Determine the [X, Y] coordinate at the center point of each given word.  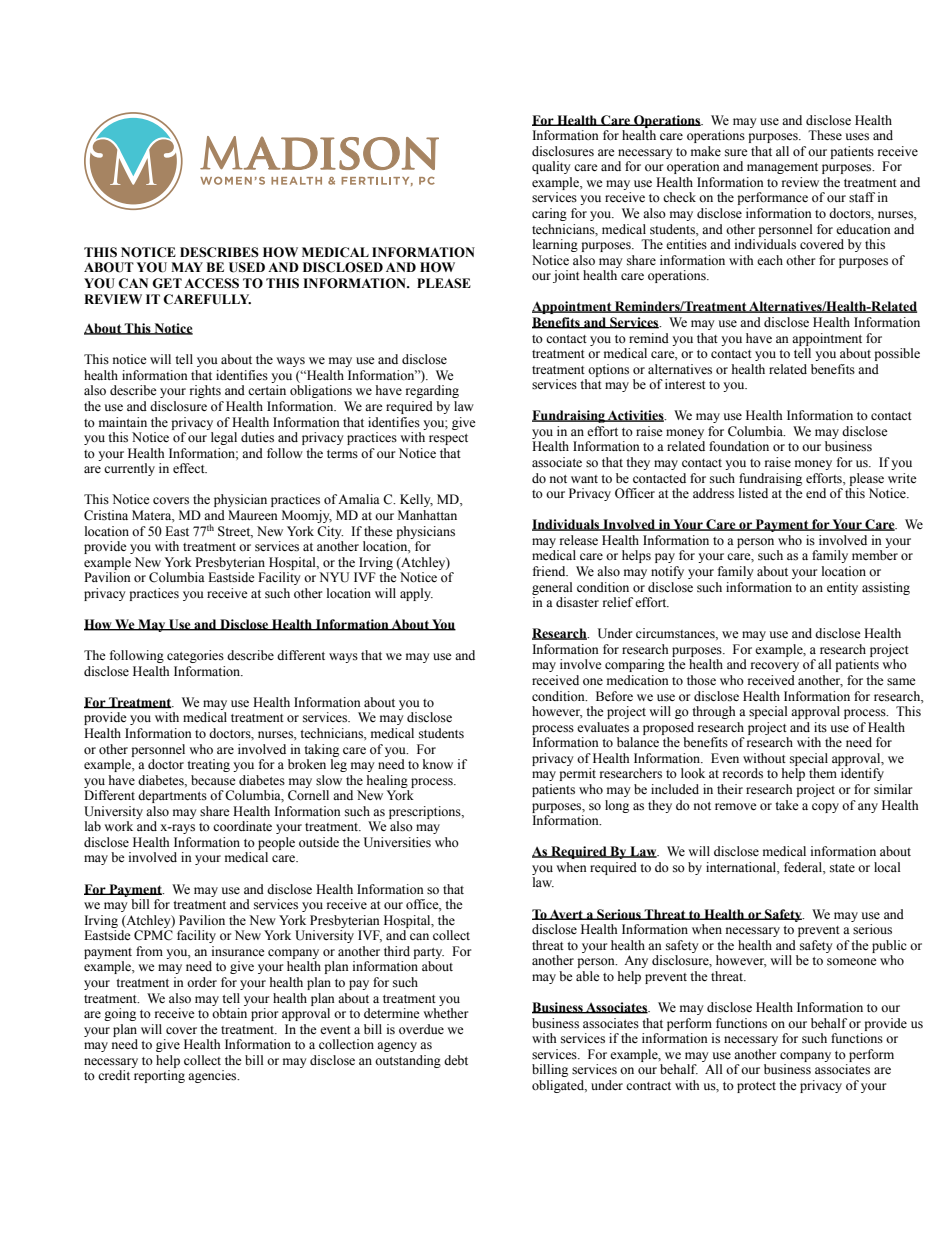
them [823, 773]
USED [247, 267]
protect [756, 1087]
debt [456, 1060]
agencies [213, 1076]
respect [448, 439]
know [438, 764]
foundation [739, 446]
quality [551, 167]
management [782, 168]
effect [190, 468]
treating [208, 765]
